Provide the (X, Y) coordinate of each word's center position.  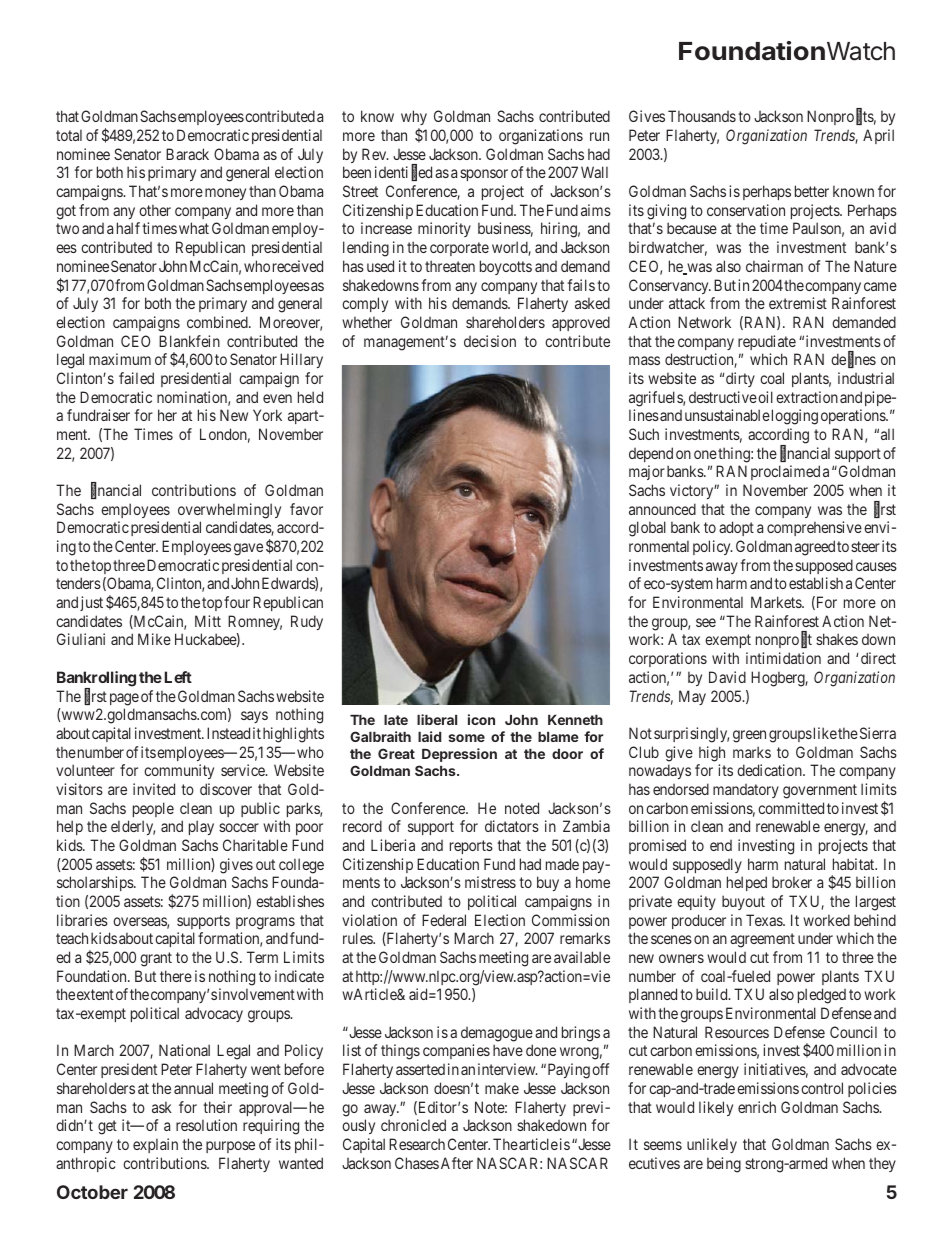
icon (481, 719)
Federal (444, 920)
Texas (765, 920)
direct (878, 658)
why (414, 119)
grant (156, 959)
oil (765, 397)
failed (136, 378)
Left (178, 677)
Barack (187, 154)
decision (490, 341)
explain (155, 1145)
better (812, 191)
